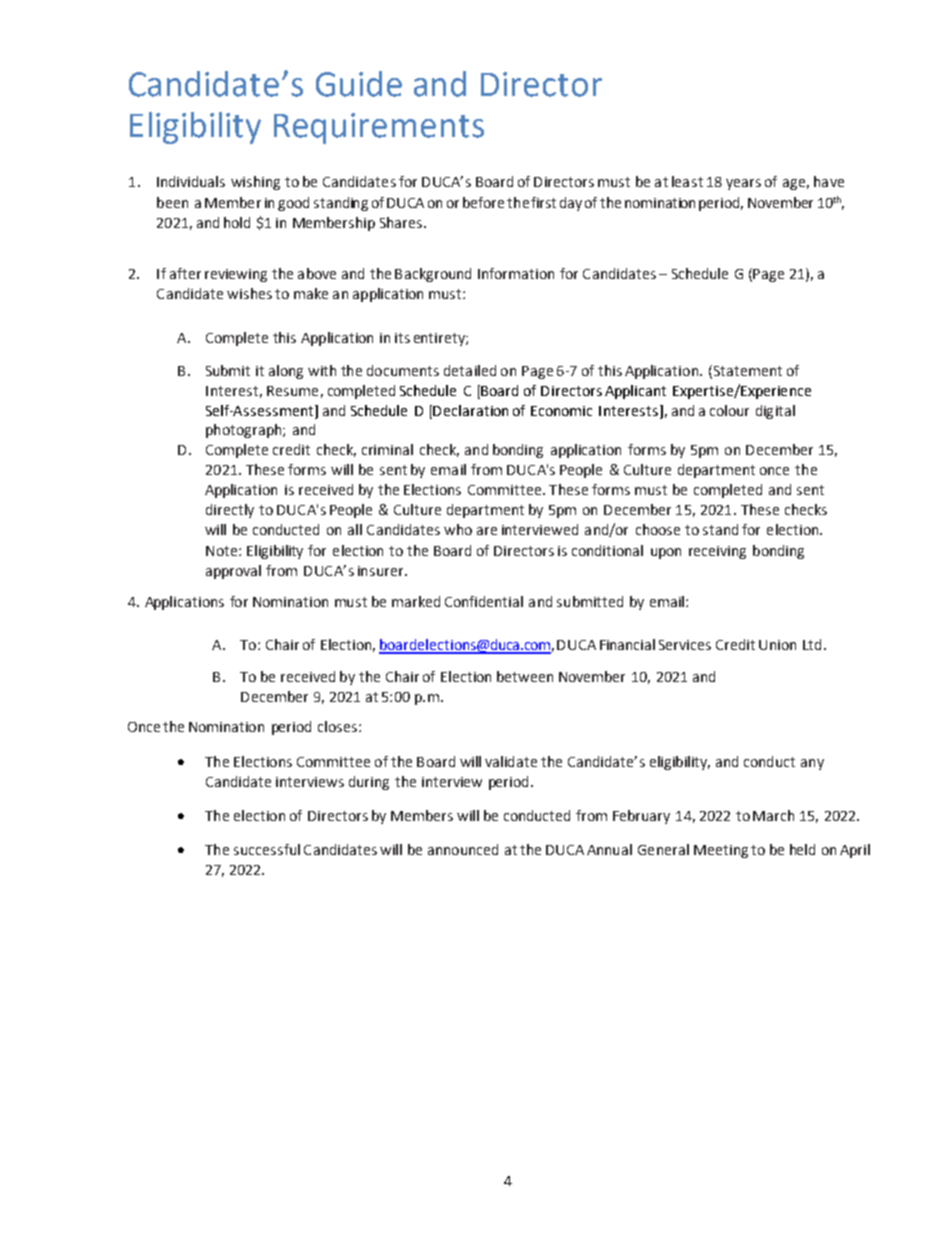 The image size is (952, 1233). What do you see at coordinates (379, 128) in the page?
I see `Requirements` at bounding box center [379, 128].
